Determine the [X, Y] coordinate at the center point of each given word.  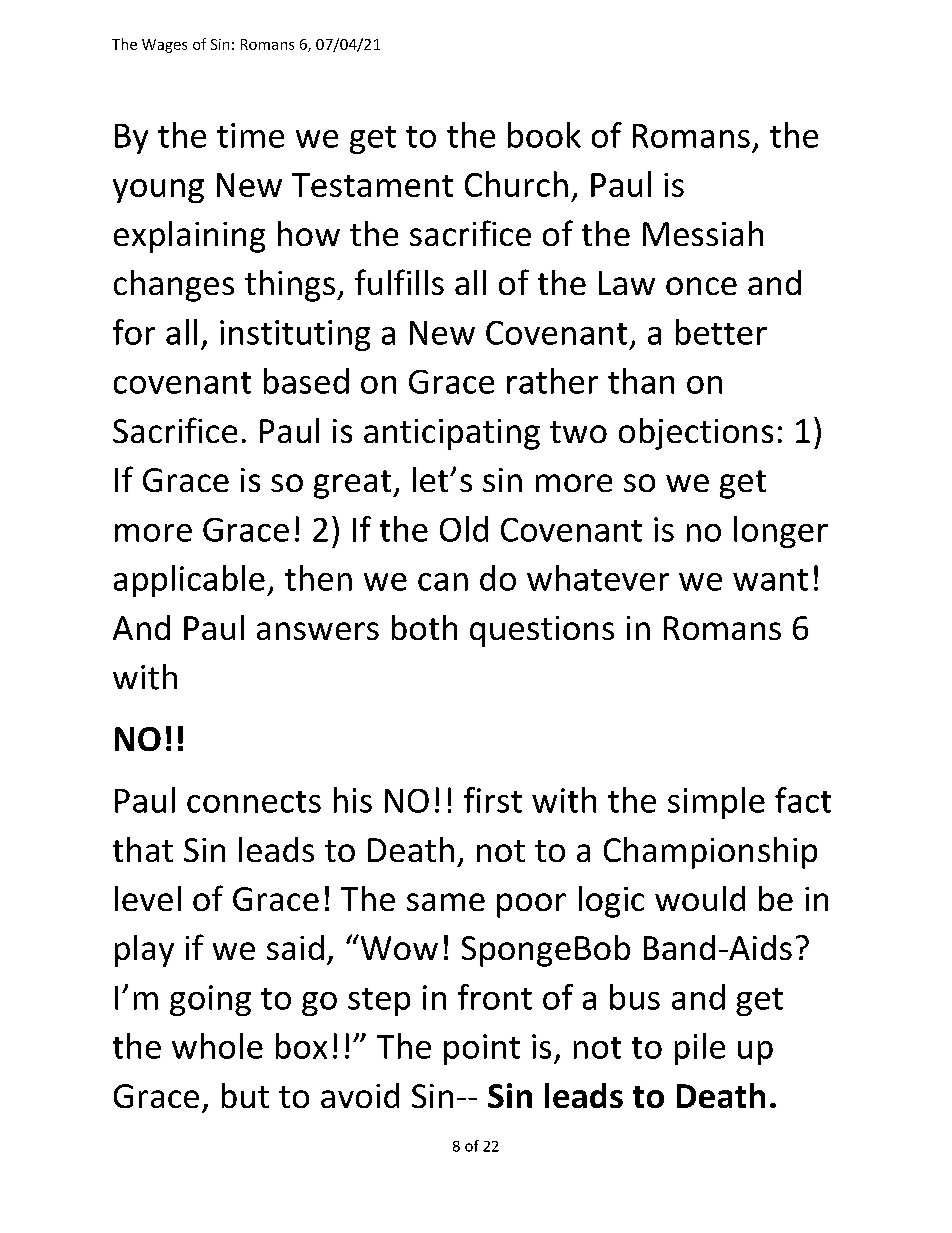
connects [254, 802]
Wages [164, 46]
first [493, 800]
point [482, 1049]
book [544, 135]
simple [716, 803]
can [443, 582]
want [770, 580]
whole [217, 1046]
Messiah [703, 233]
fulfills [399, 282]
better [721, 332]
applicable [189, 581]
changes [174, 286]
